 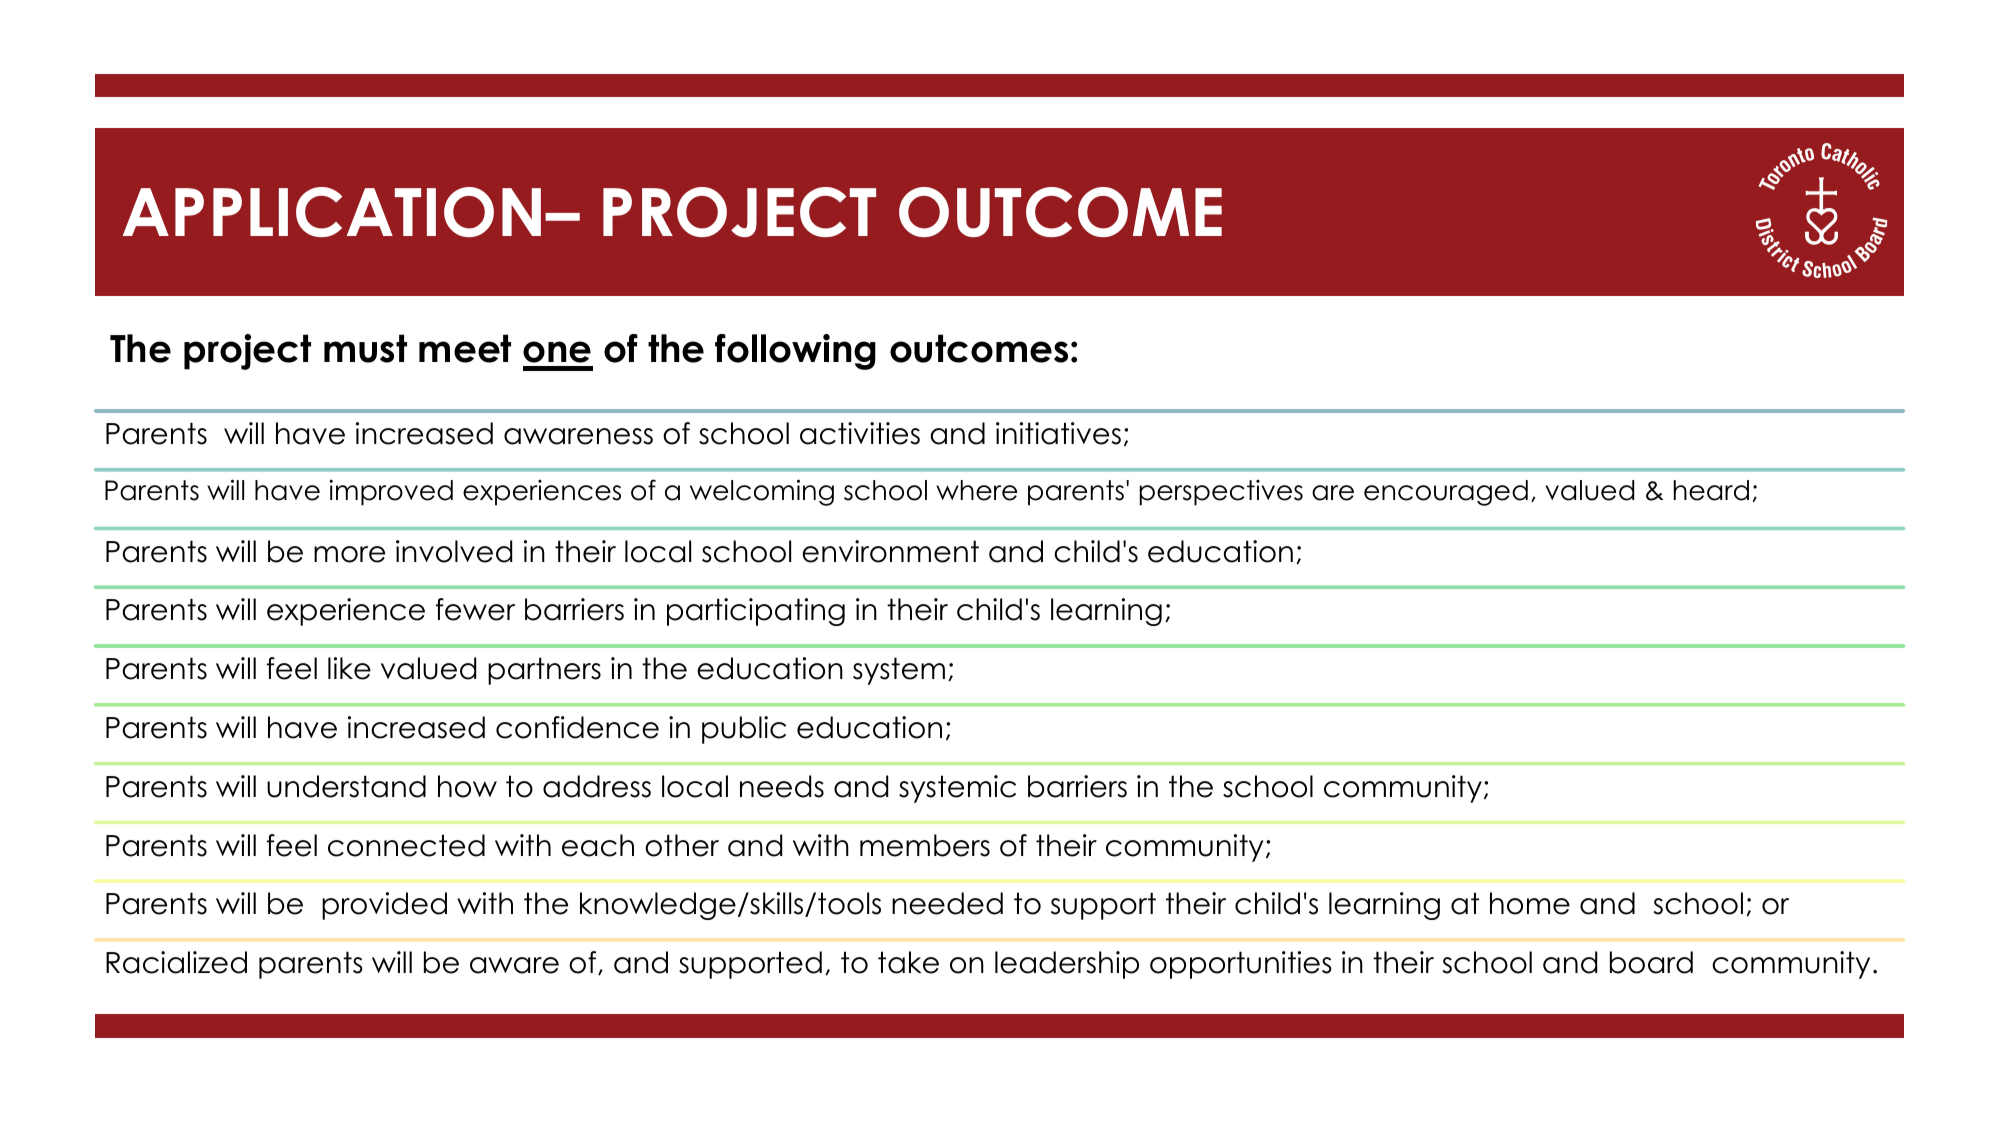 I want to click on APPLICATION, so click(x=332, y=212).
